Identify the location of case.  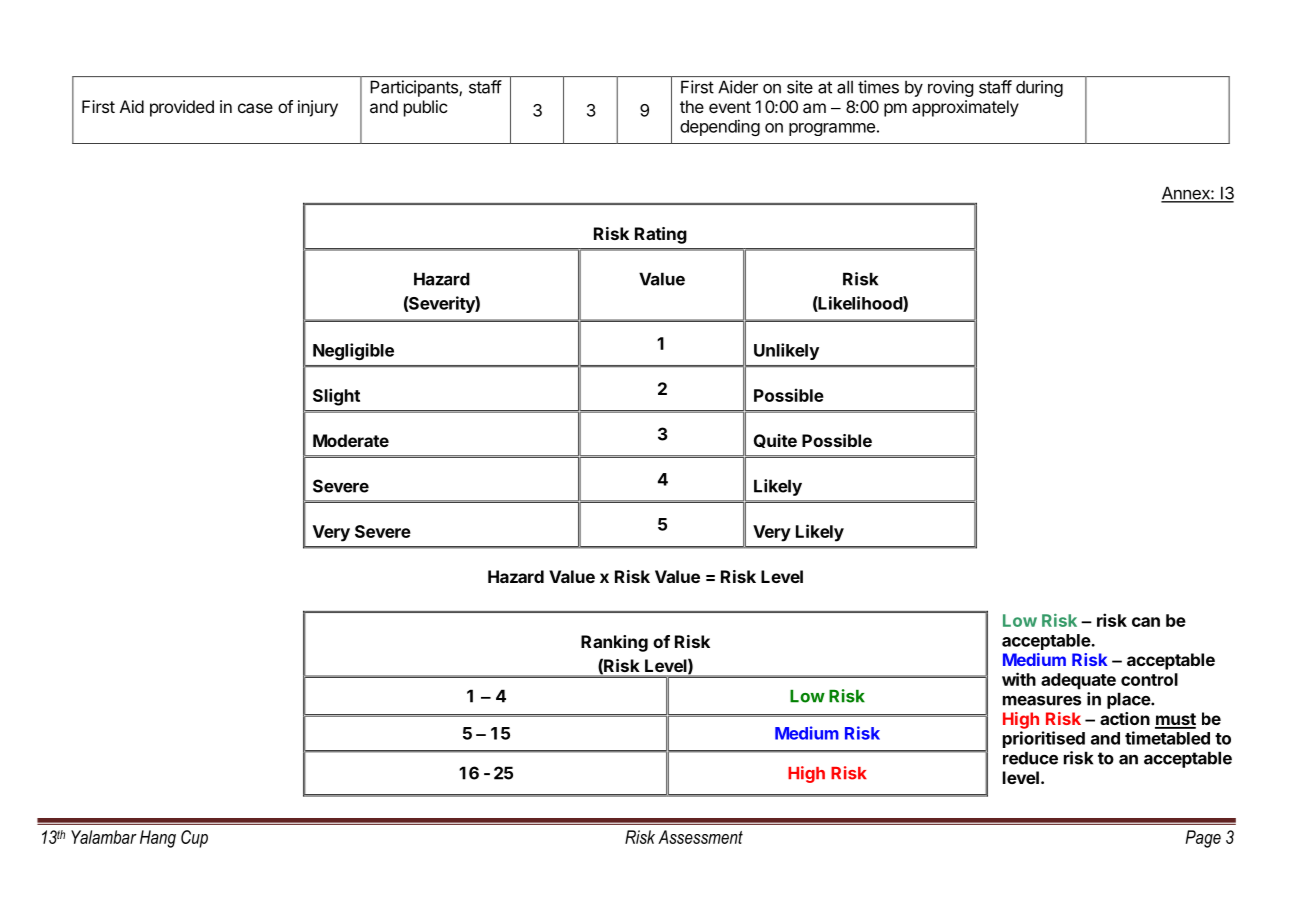
(255, 108).
